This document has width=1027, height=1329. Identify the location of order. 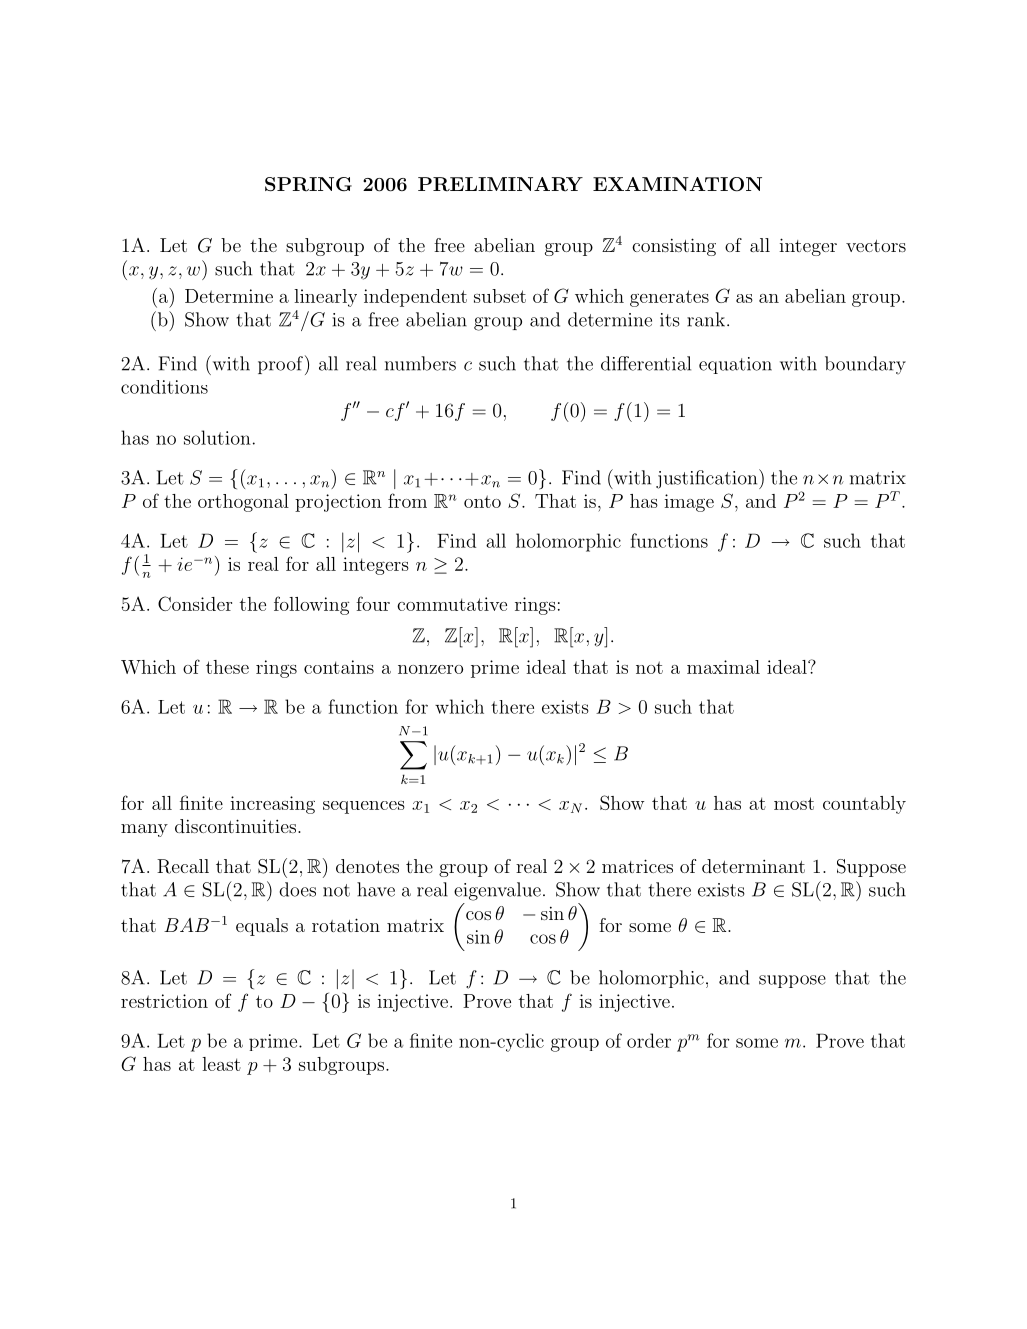
(649, 1040).
